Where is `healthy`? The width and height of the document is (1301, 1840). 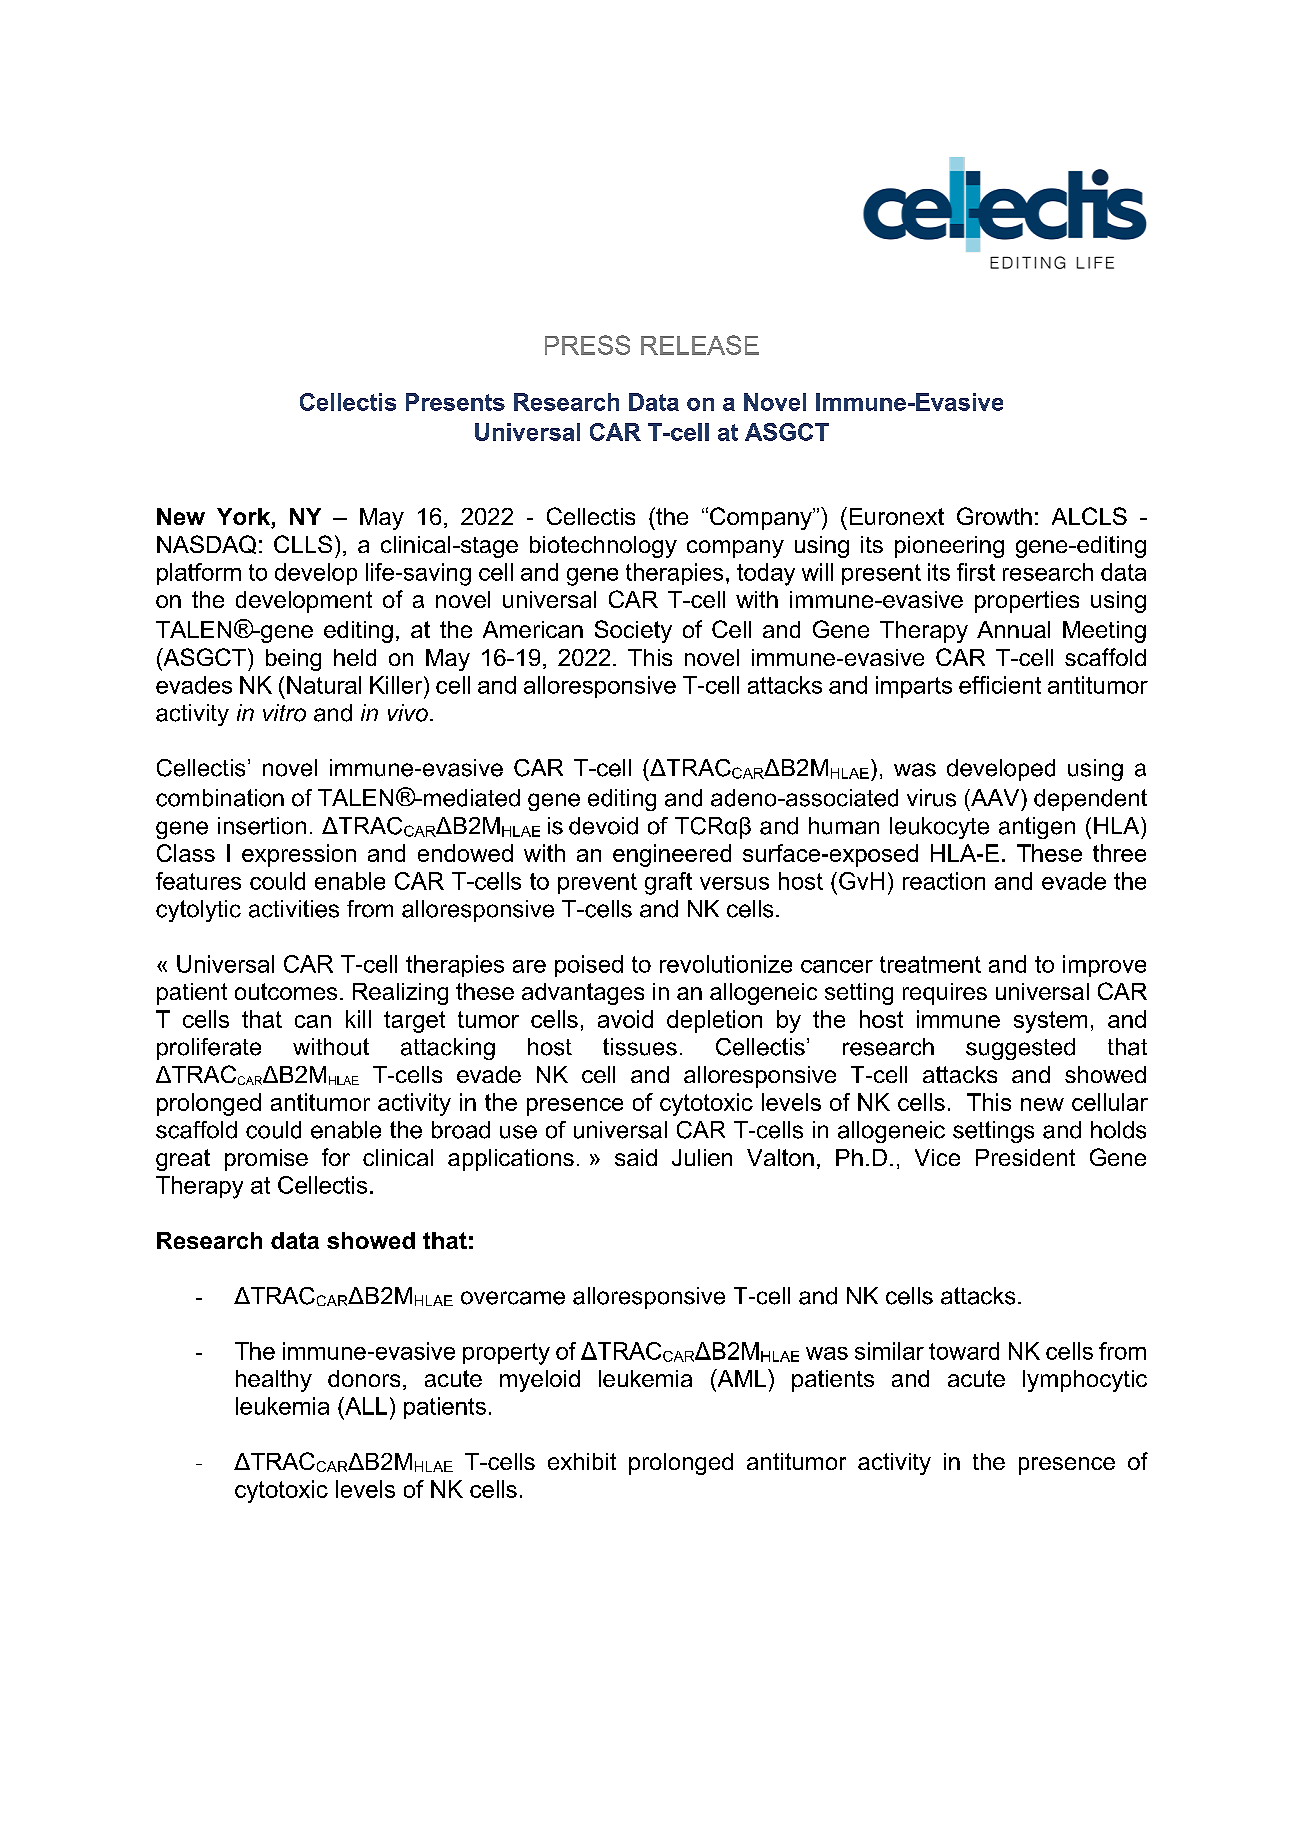 healthy is located at coordinates (274, 1381).
